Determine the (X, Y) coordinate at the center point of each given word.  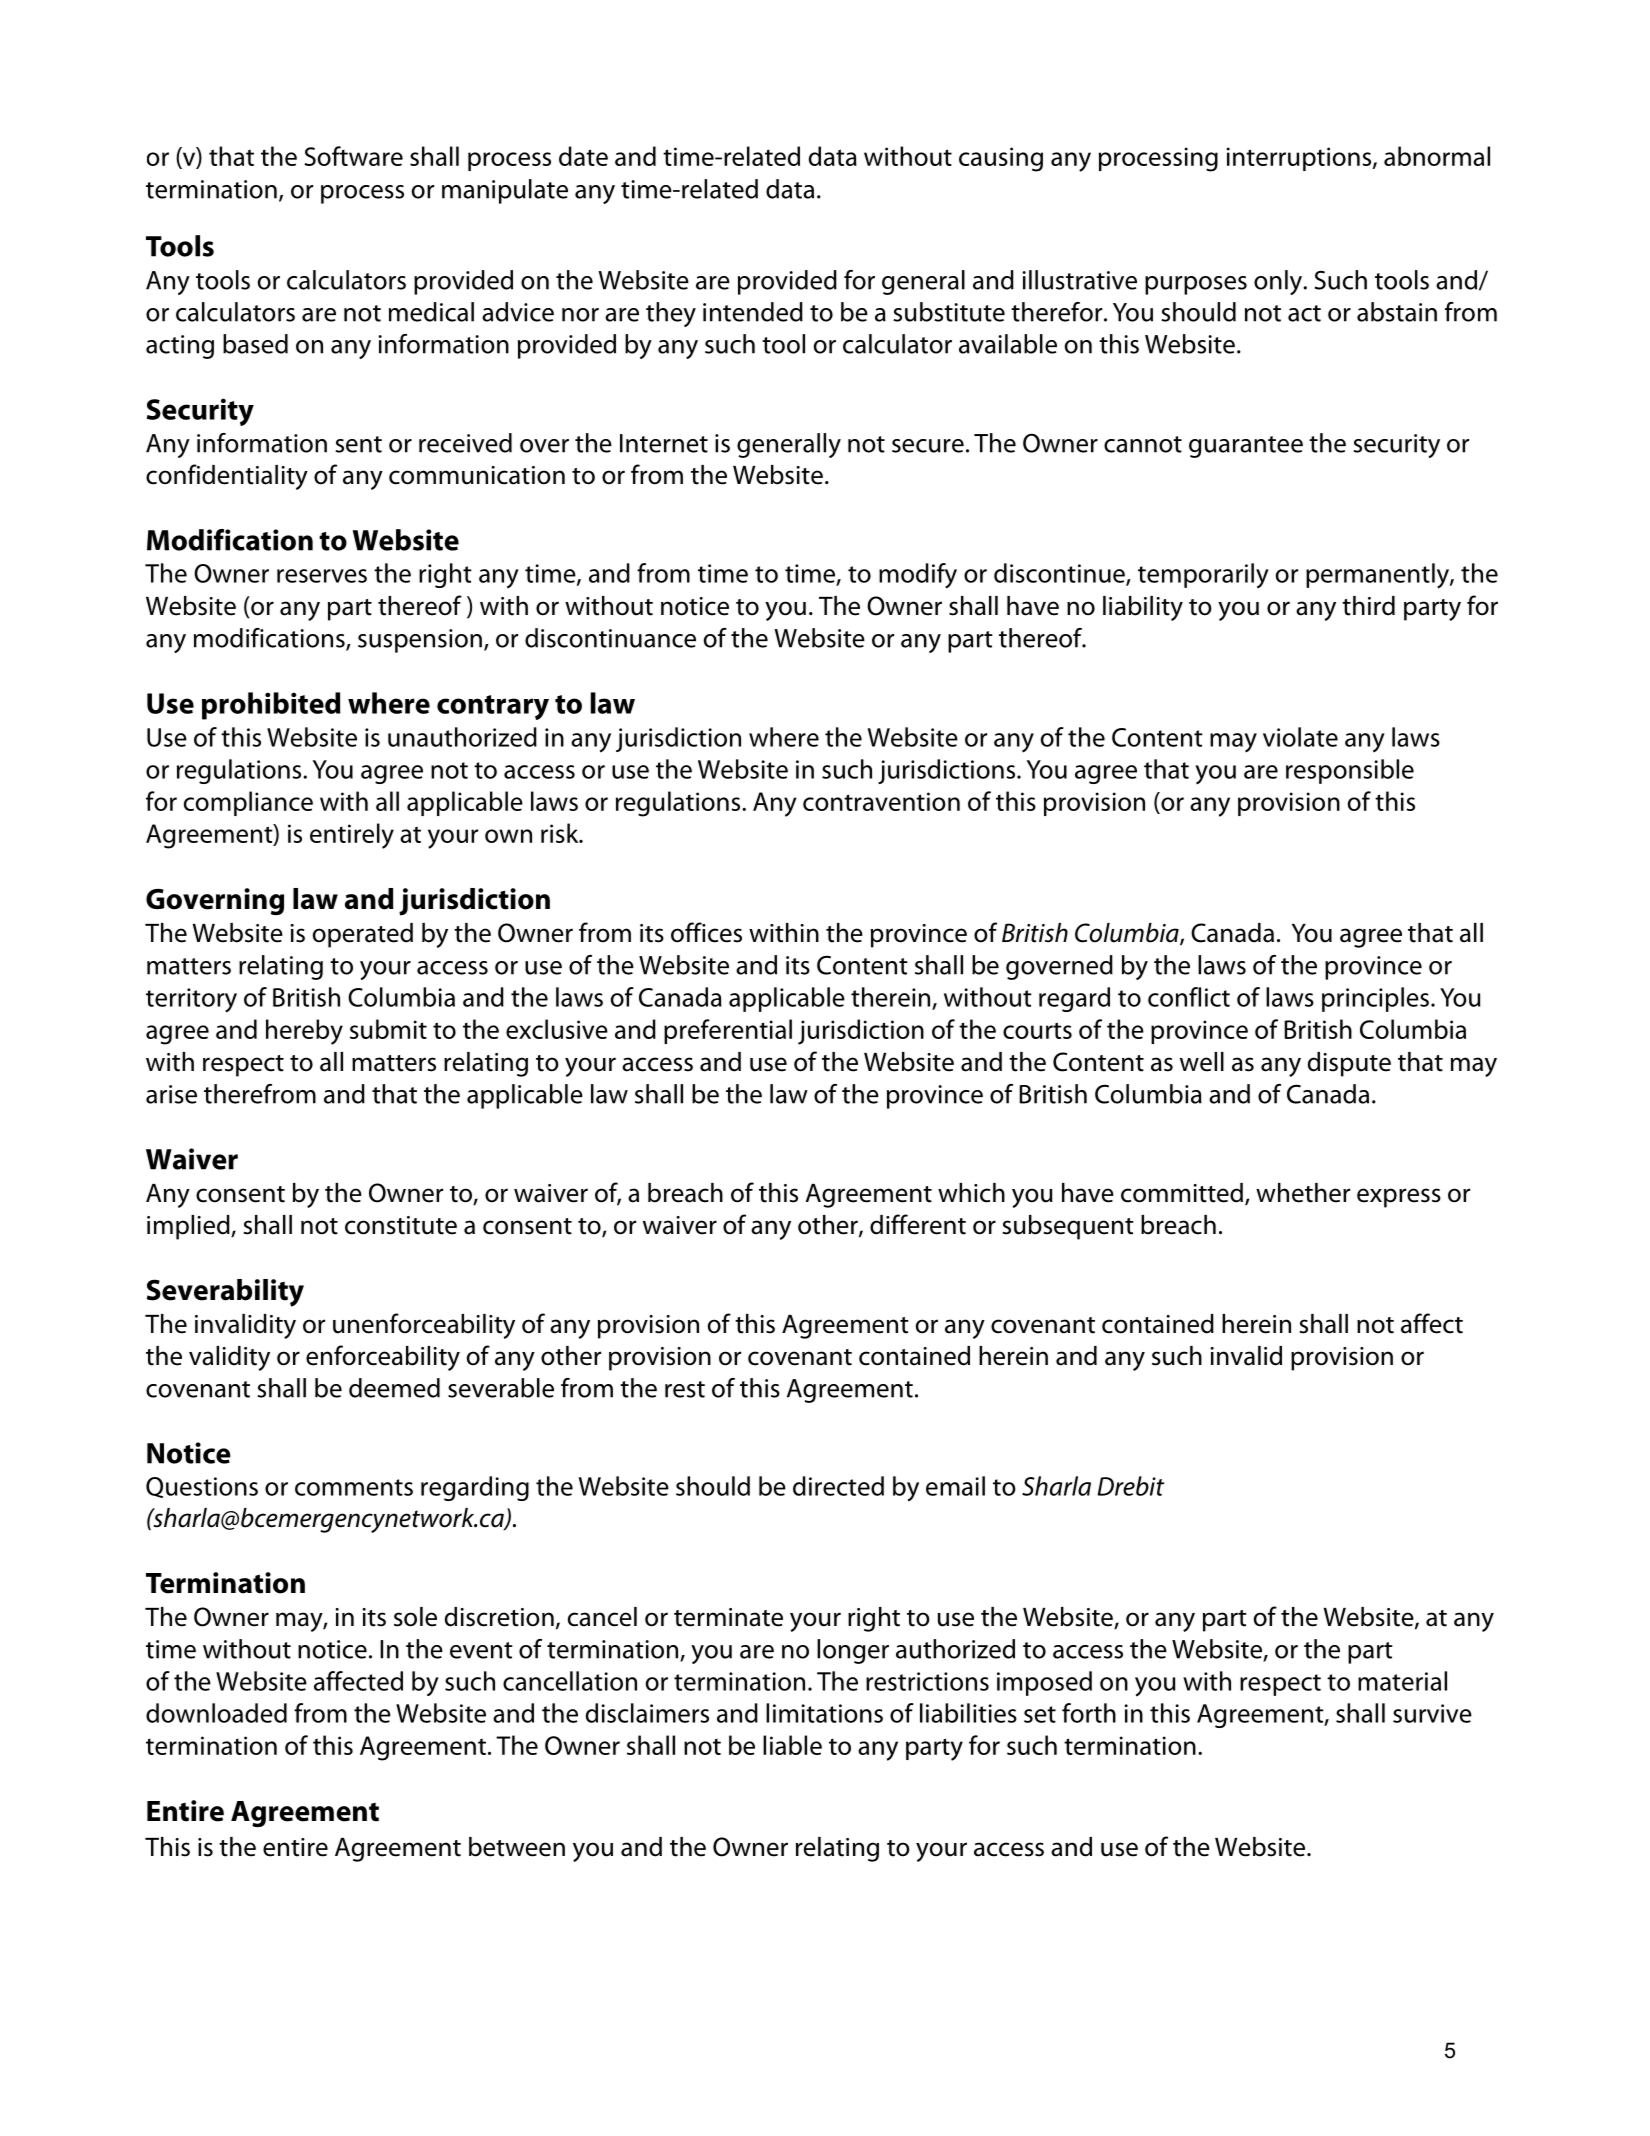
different (918, 1224)
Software (353, 156)
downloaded (216, 1713)
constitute (401, 1225)
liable (792, 1745)
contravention (881, 801)
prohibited (271, 706)
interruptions (1300, 159)
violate (1300, 737)
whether (1303, 1193)
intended (753, 312)
